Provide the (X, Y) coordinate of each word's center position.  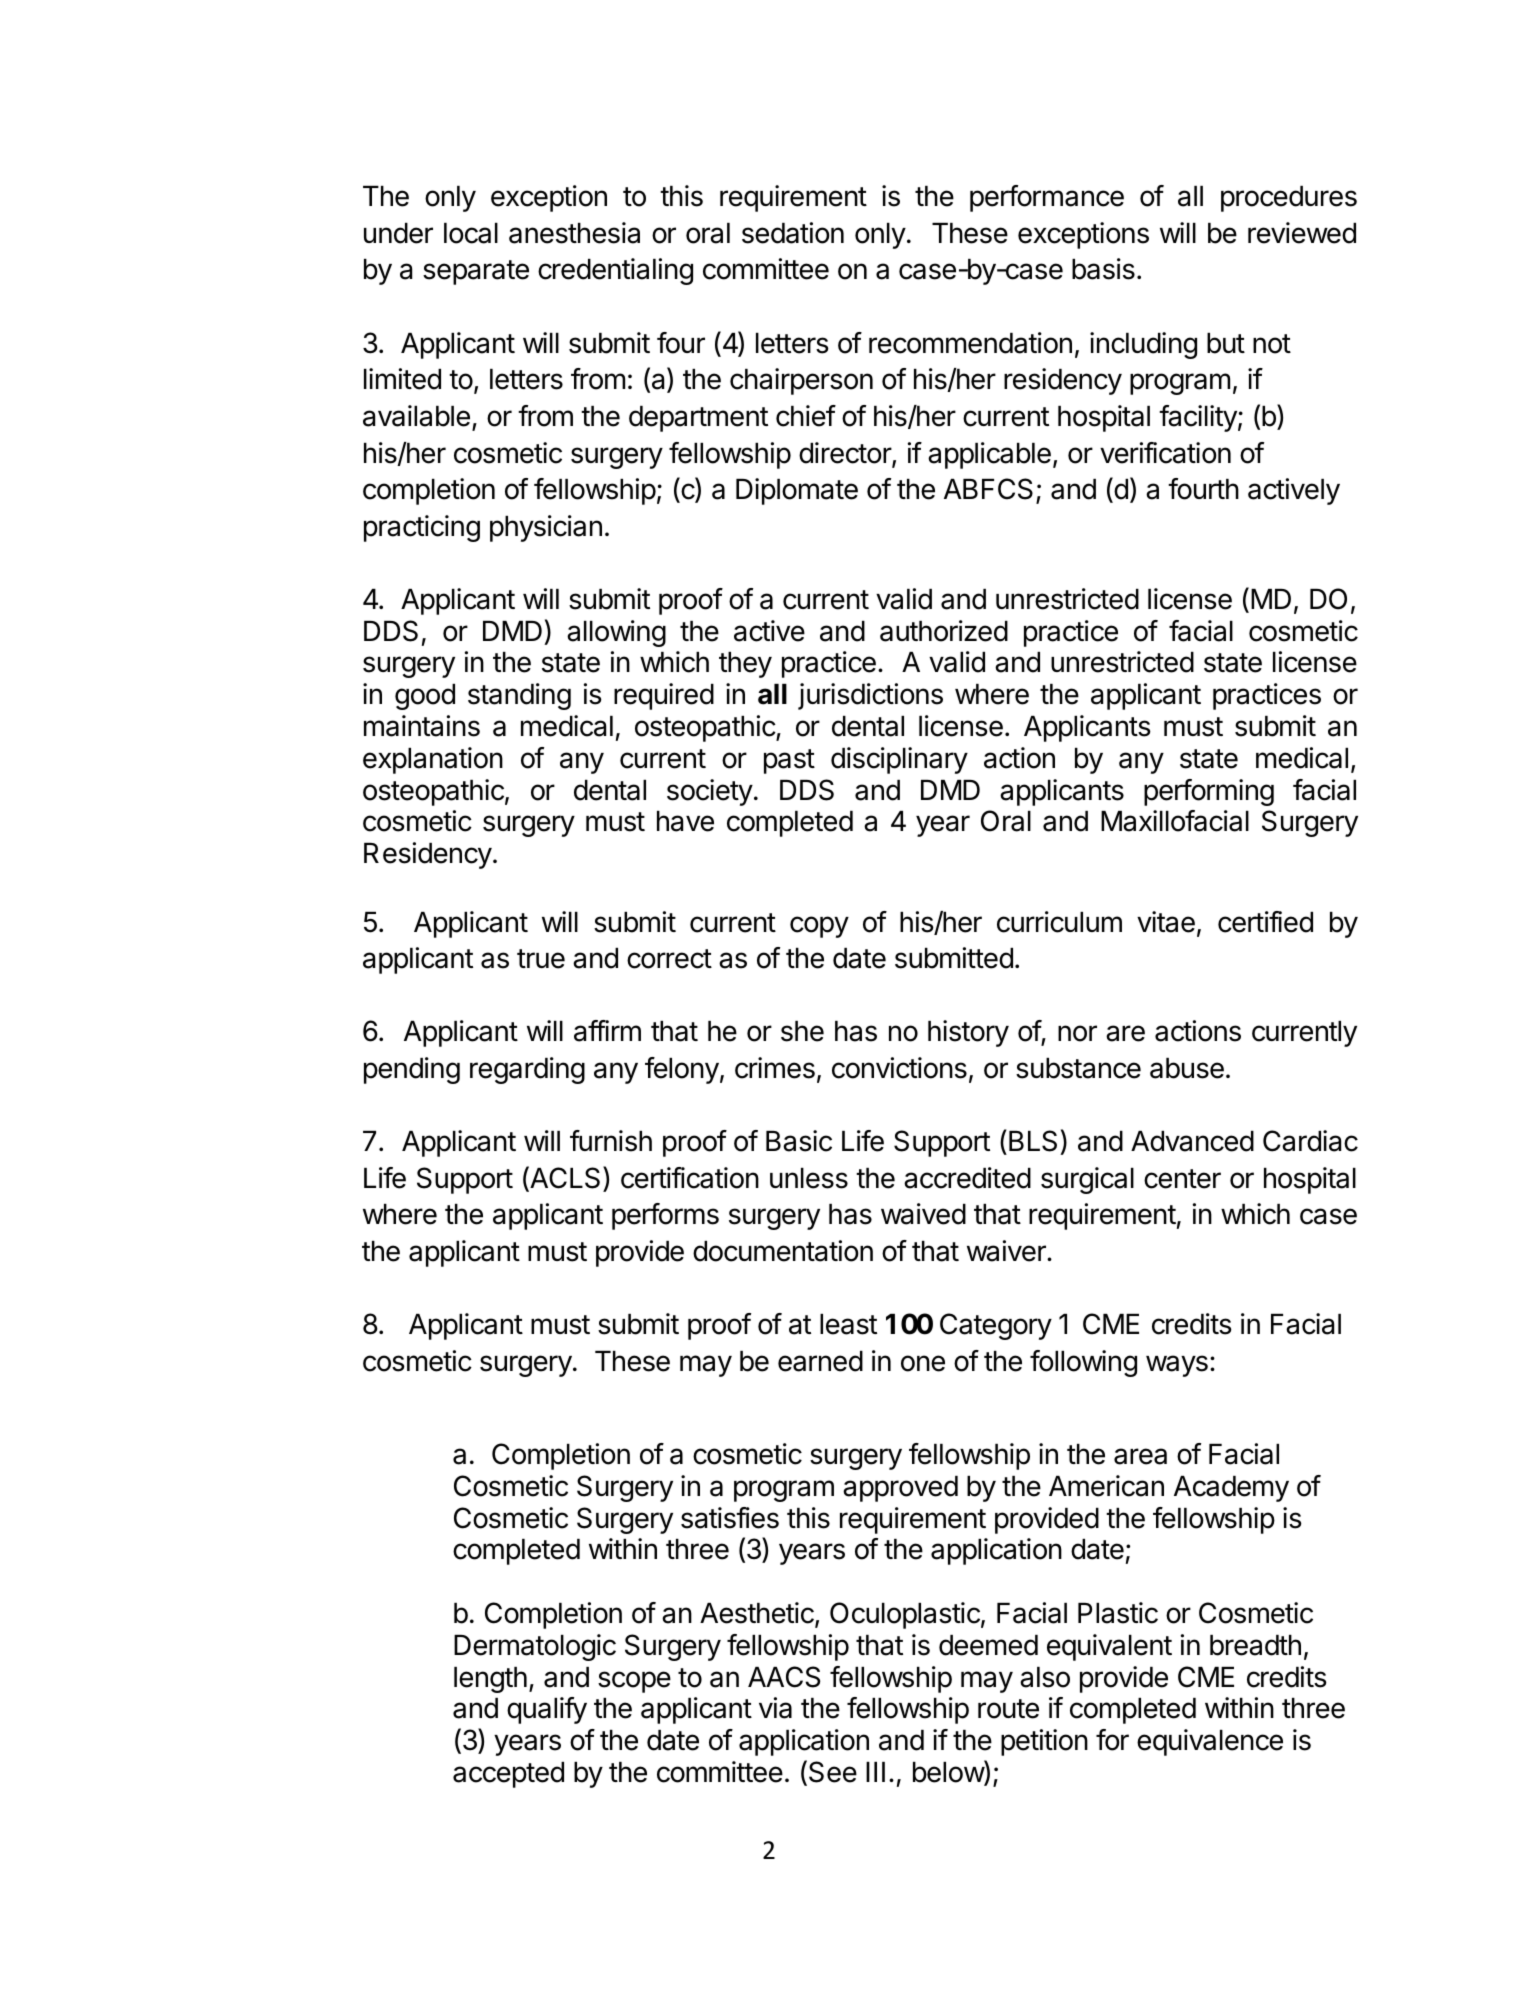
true (541, 959)
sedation (793, 233)
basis (1103, 269)
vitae (1166, 922)
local (471, 233)
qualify (547, 1710)
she (802, 1031)
